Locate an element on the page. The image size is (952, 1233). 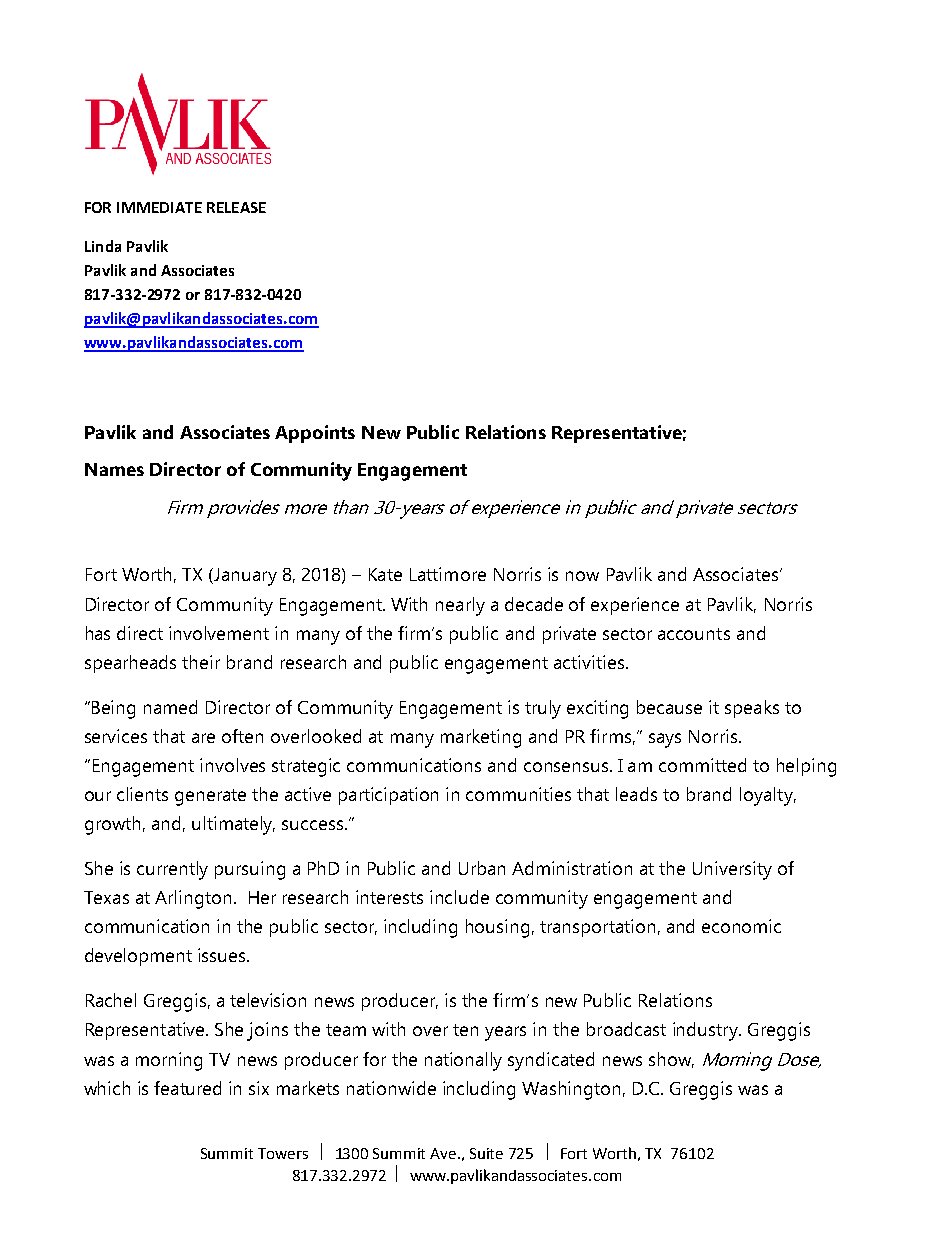
now is located at coordinates (582, 576).
